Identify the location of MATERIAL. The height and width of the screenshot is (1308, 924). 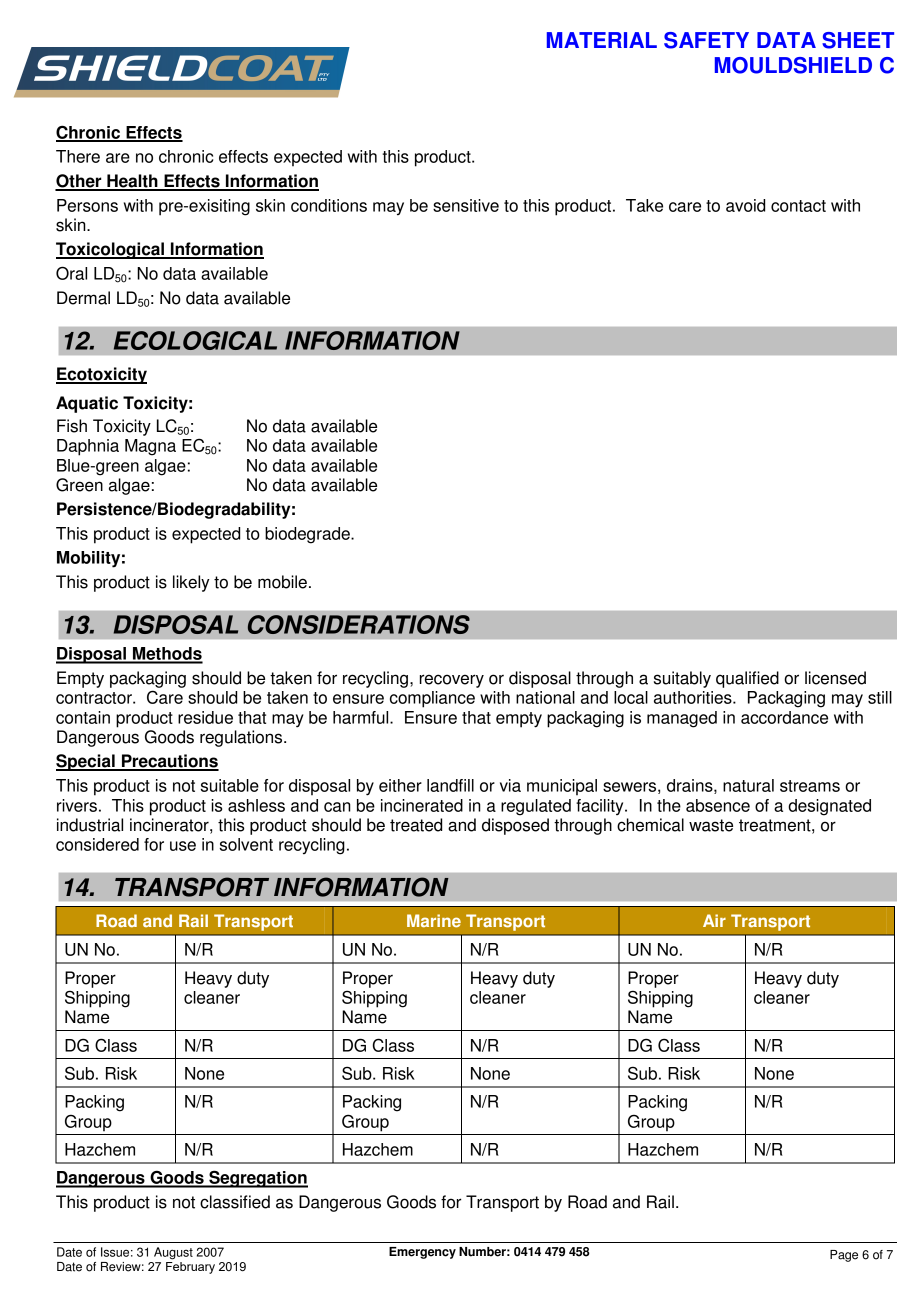
(602, 40).
